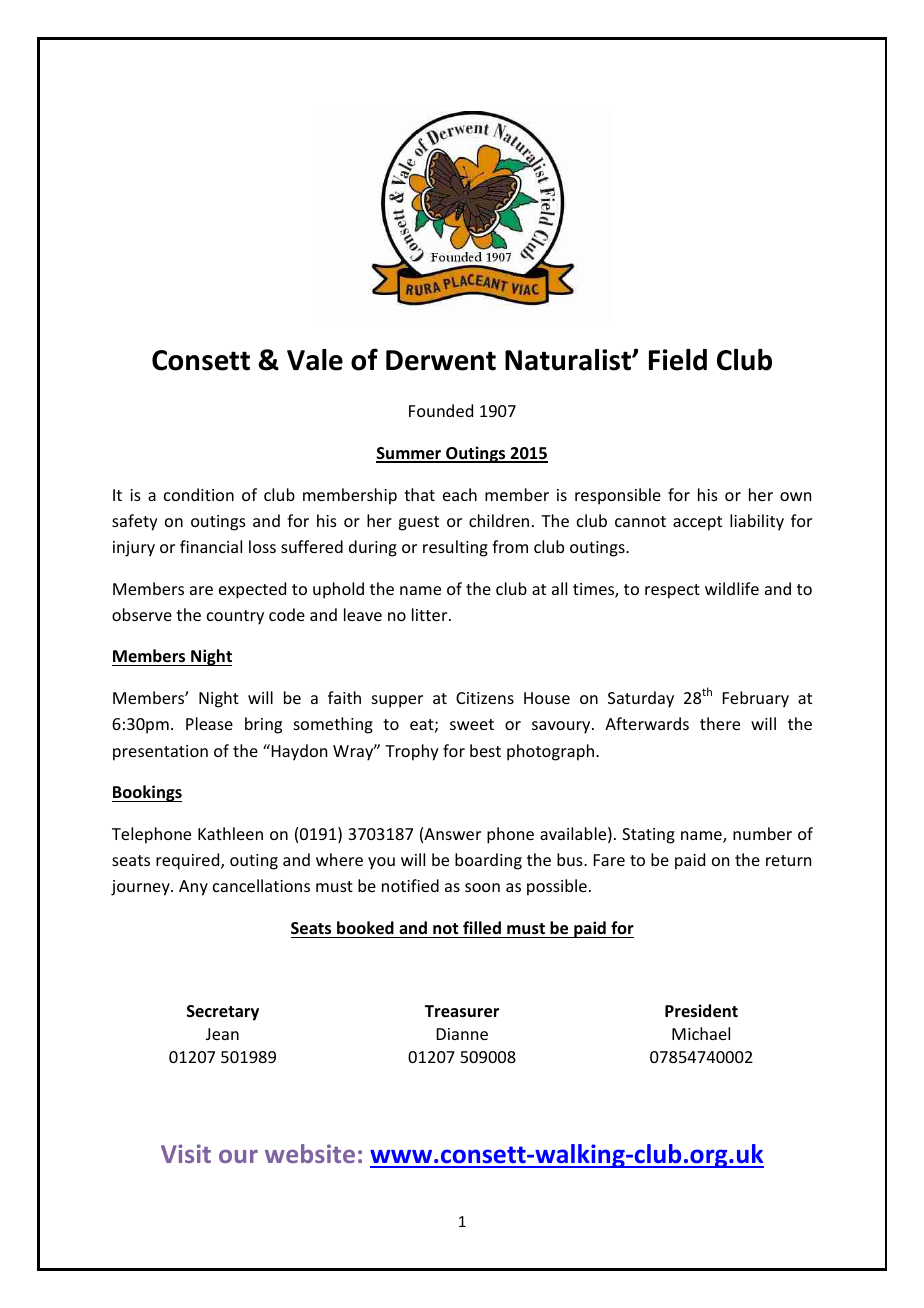 This screenshot has width=924, height=1308. Describe the element at coordinates (455, 548) in the screenshot. I see `resulting` at that location.
